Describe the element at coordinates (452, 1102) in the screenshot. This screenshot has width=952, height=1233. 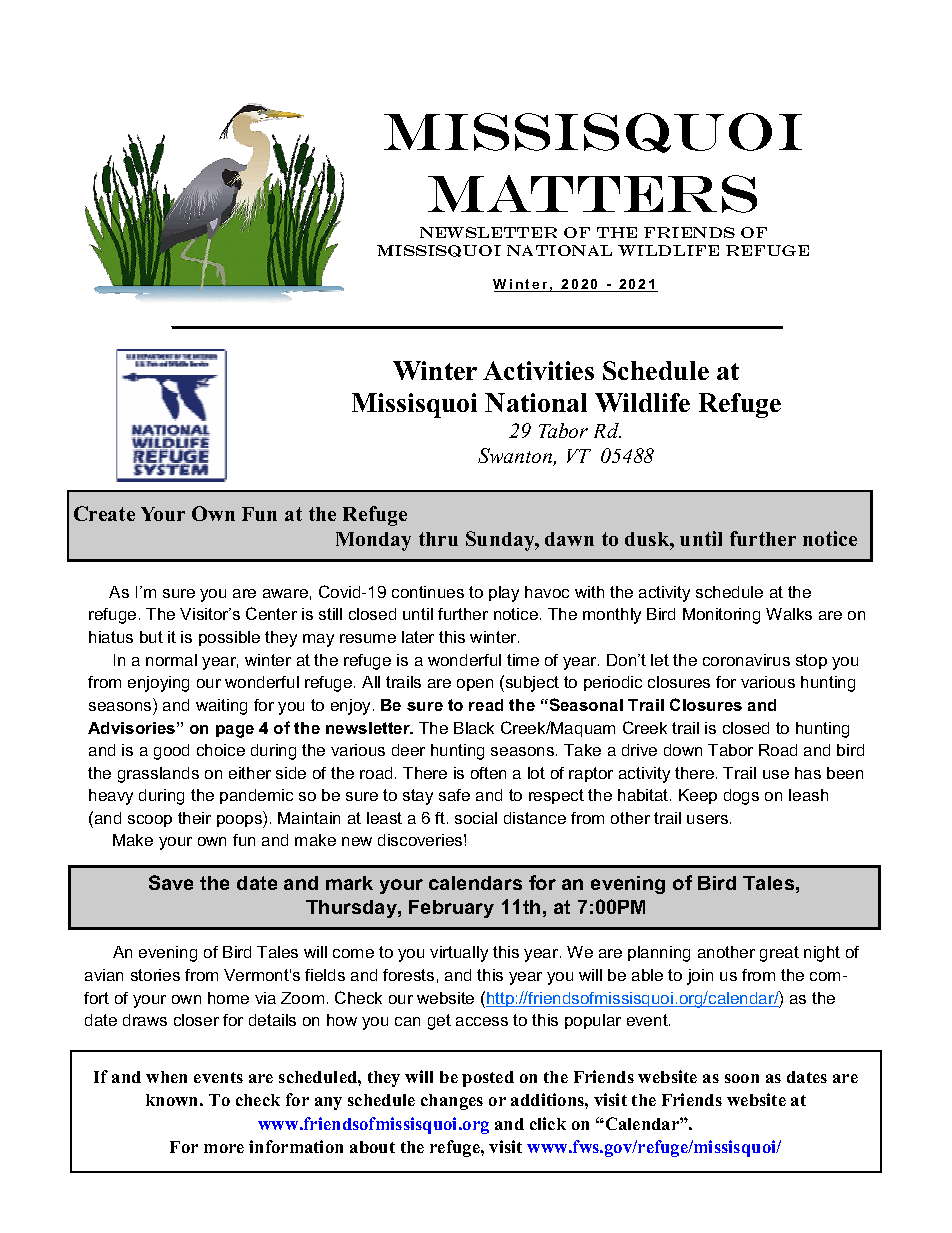
I see `changes` at that location.
